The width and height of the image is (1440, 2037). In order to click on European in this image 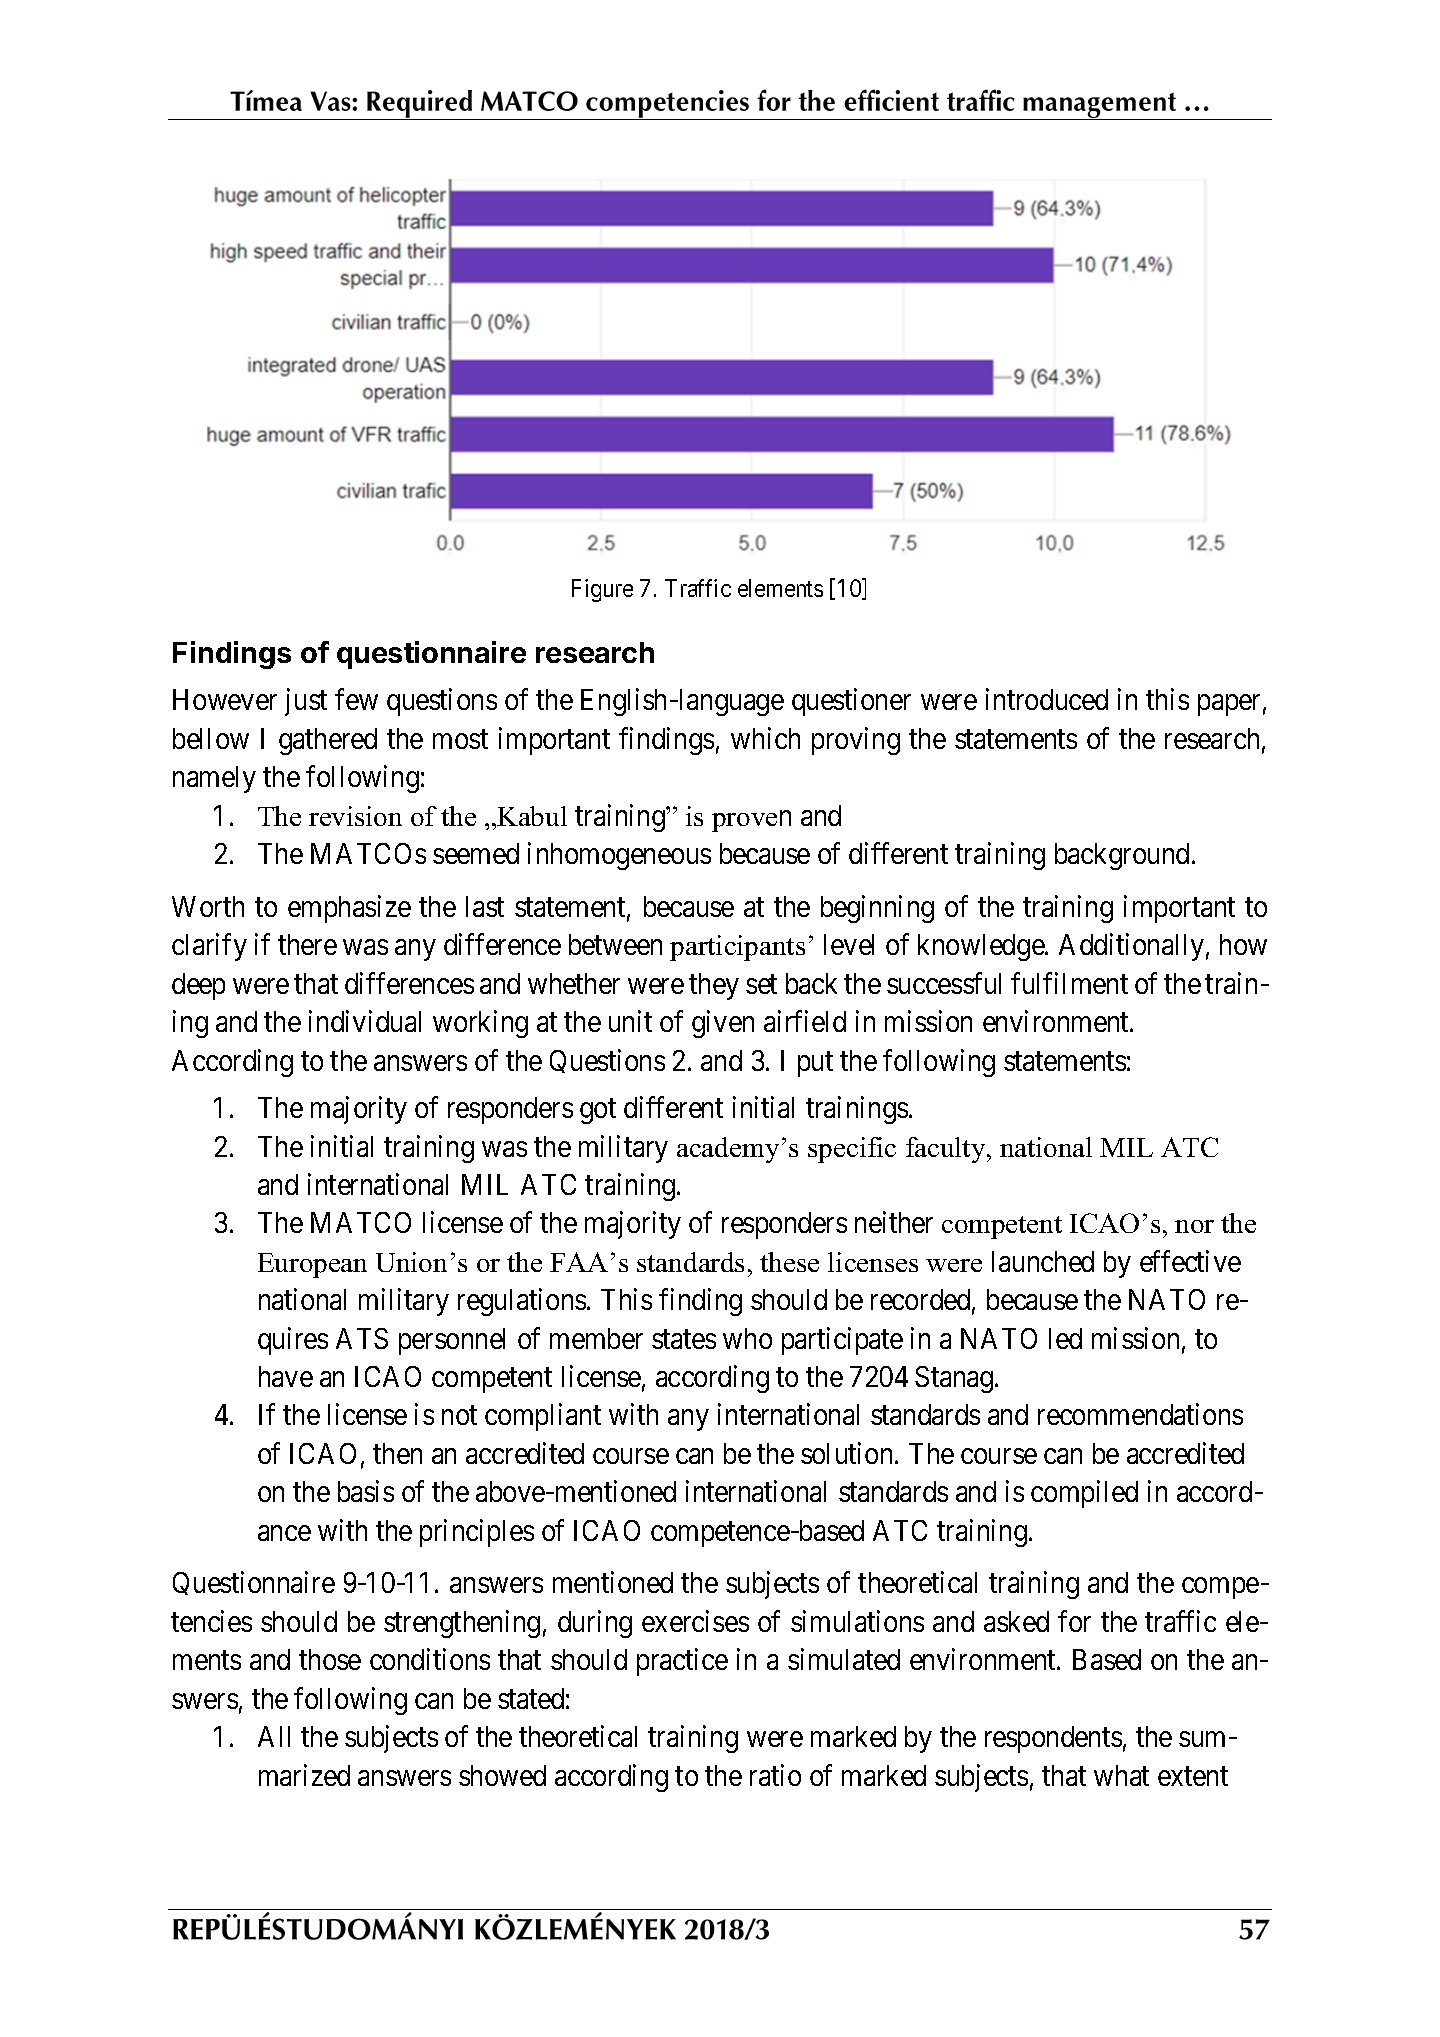, I will do `click(312, 1265)`.
